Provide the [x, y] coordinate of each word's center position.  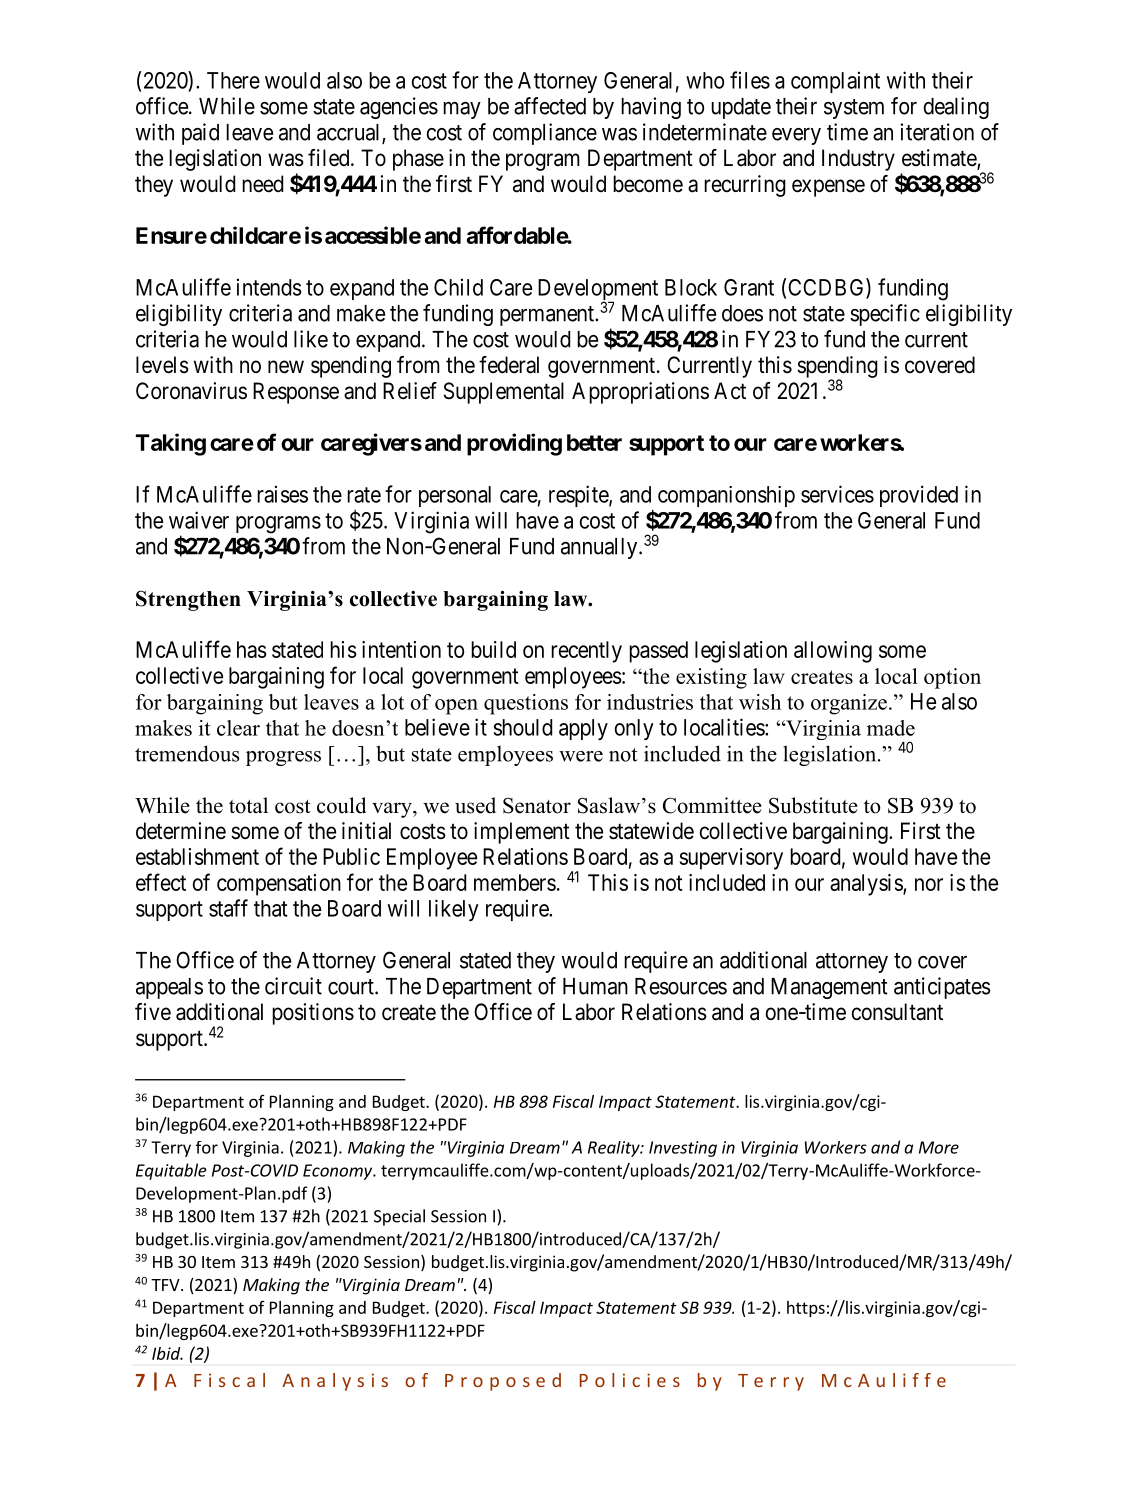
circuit [293, 986]
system [854, 109]
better [594, 442]
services [837, 494]
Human [595, 986]
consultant [897, 1012]
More [939, 1147]
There [233, 80]
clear [238, 728]
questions [526, 704]
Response [296, 393]
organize [849, 704]
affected [550, 106]
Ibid [167, 1353]
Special [399, 1217]
